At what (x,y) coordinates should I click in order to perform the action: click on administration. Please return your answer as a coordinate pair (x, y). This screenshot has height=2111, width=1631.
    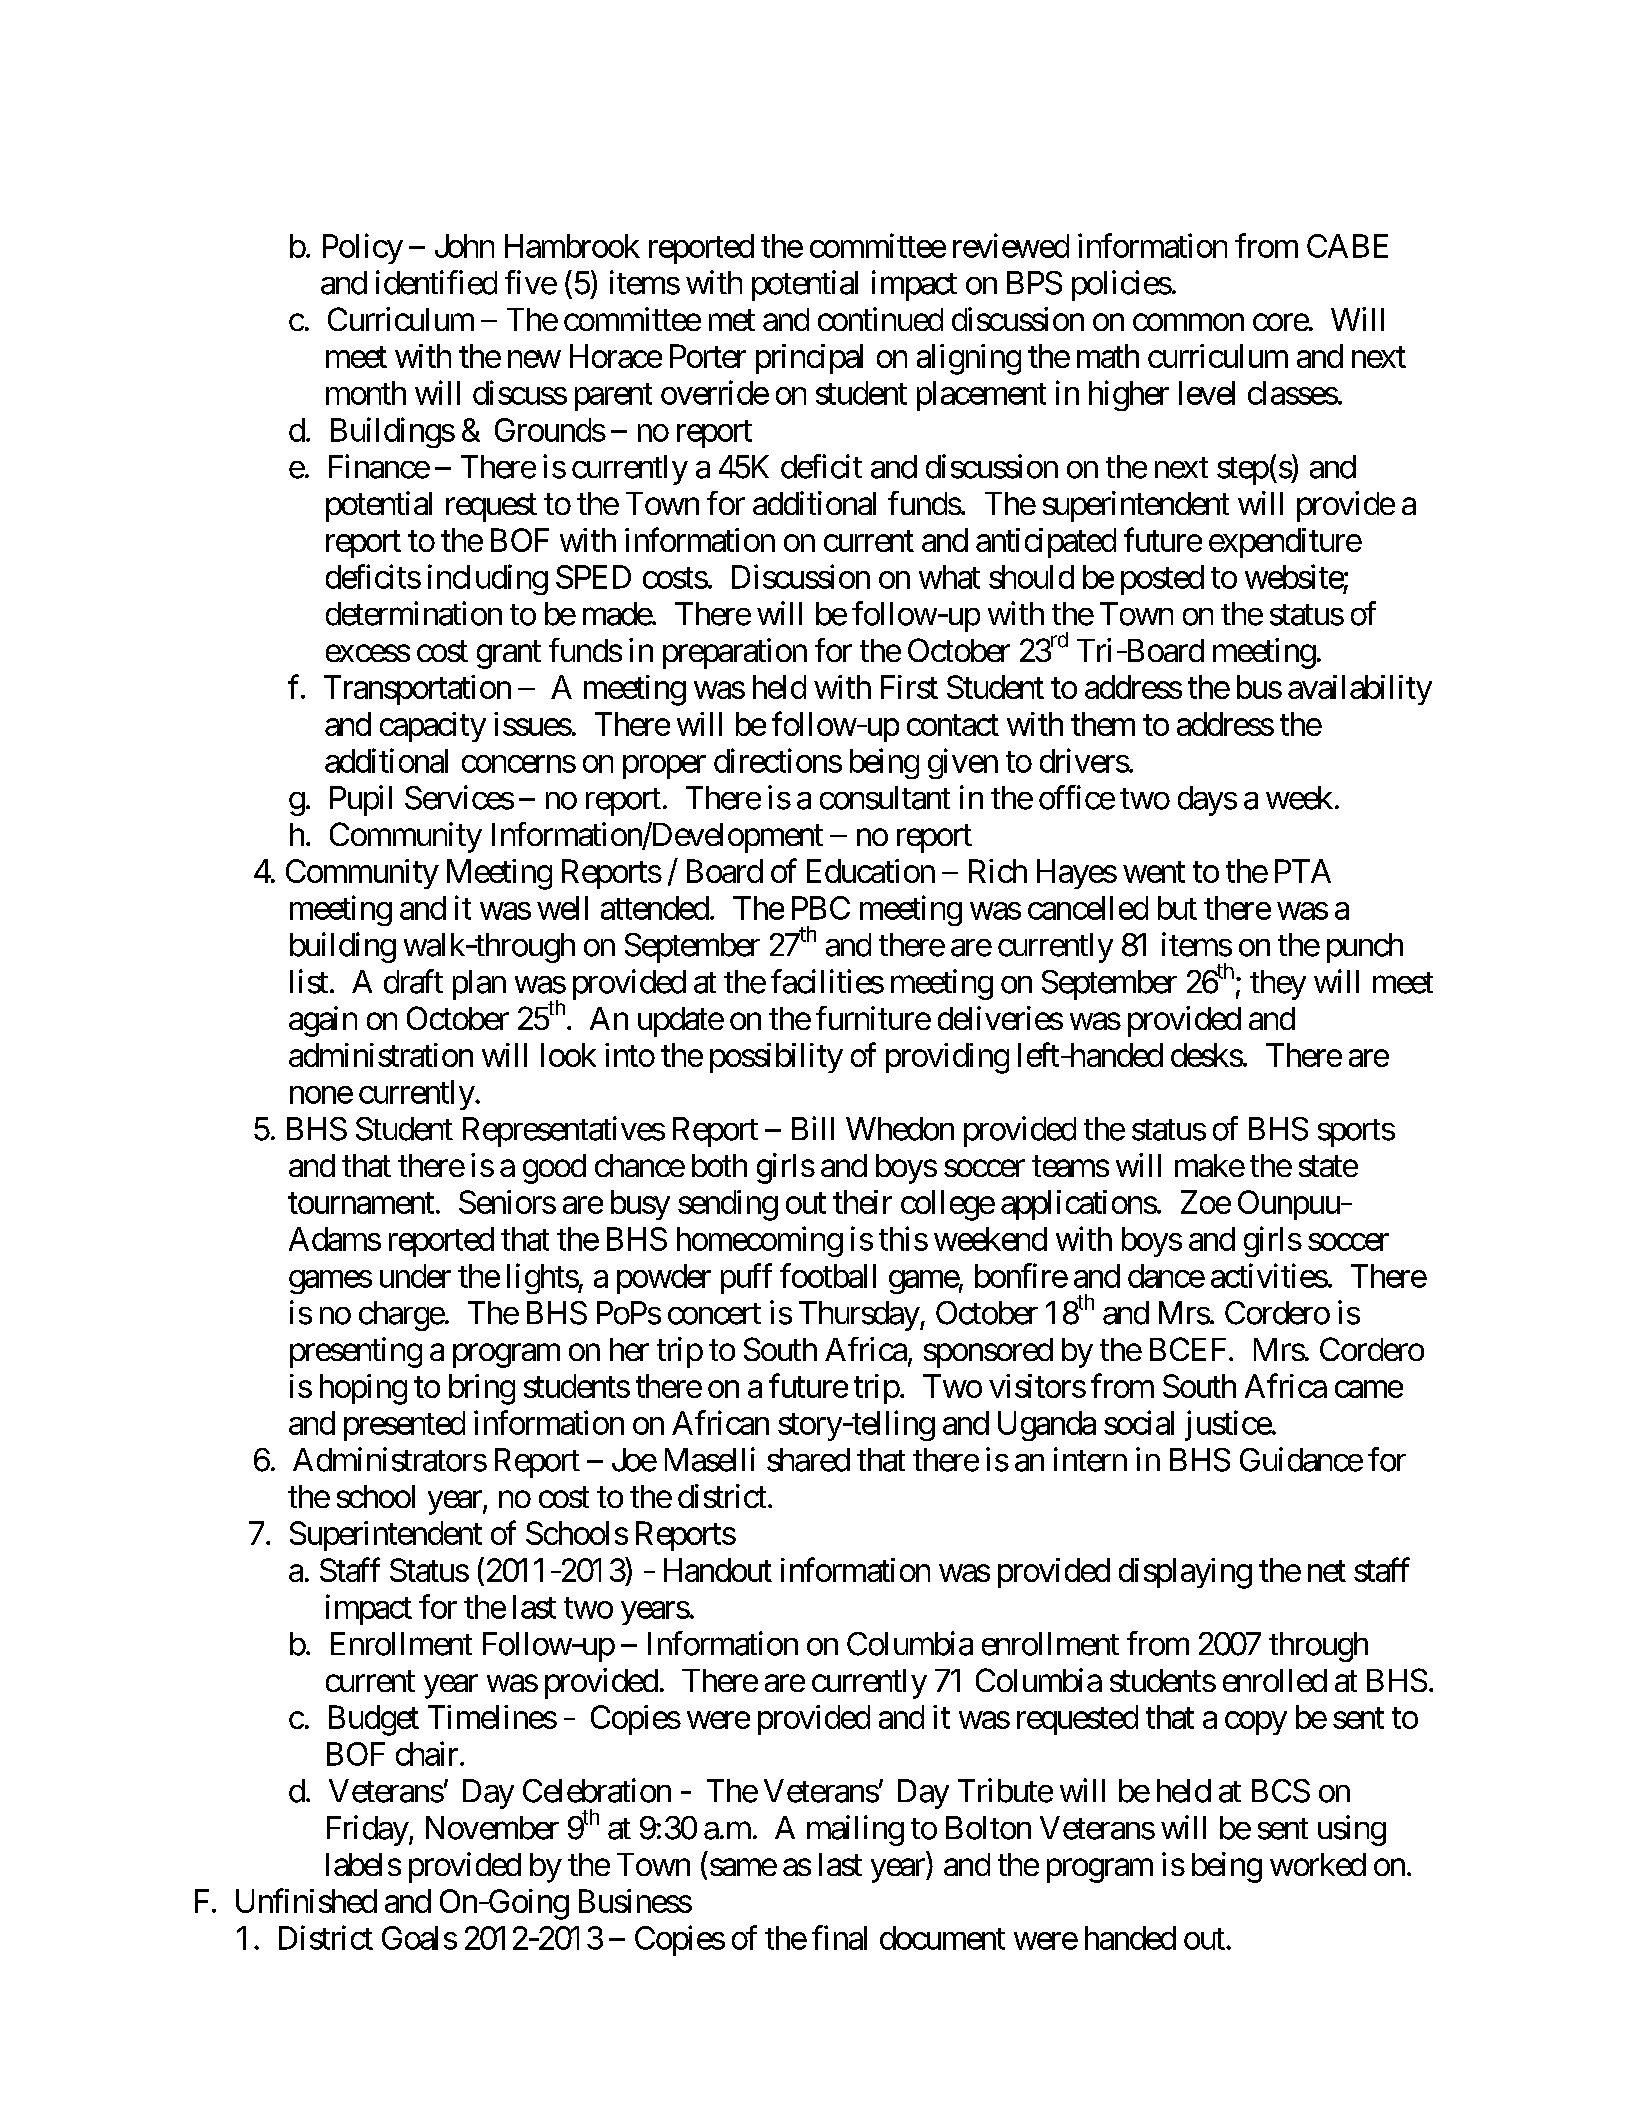
    Looking at the image, I should click on (381, 1055).
